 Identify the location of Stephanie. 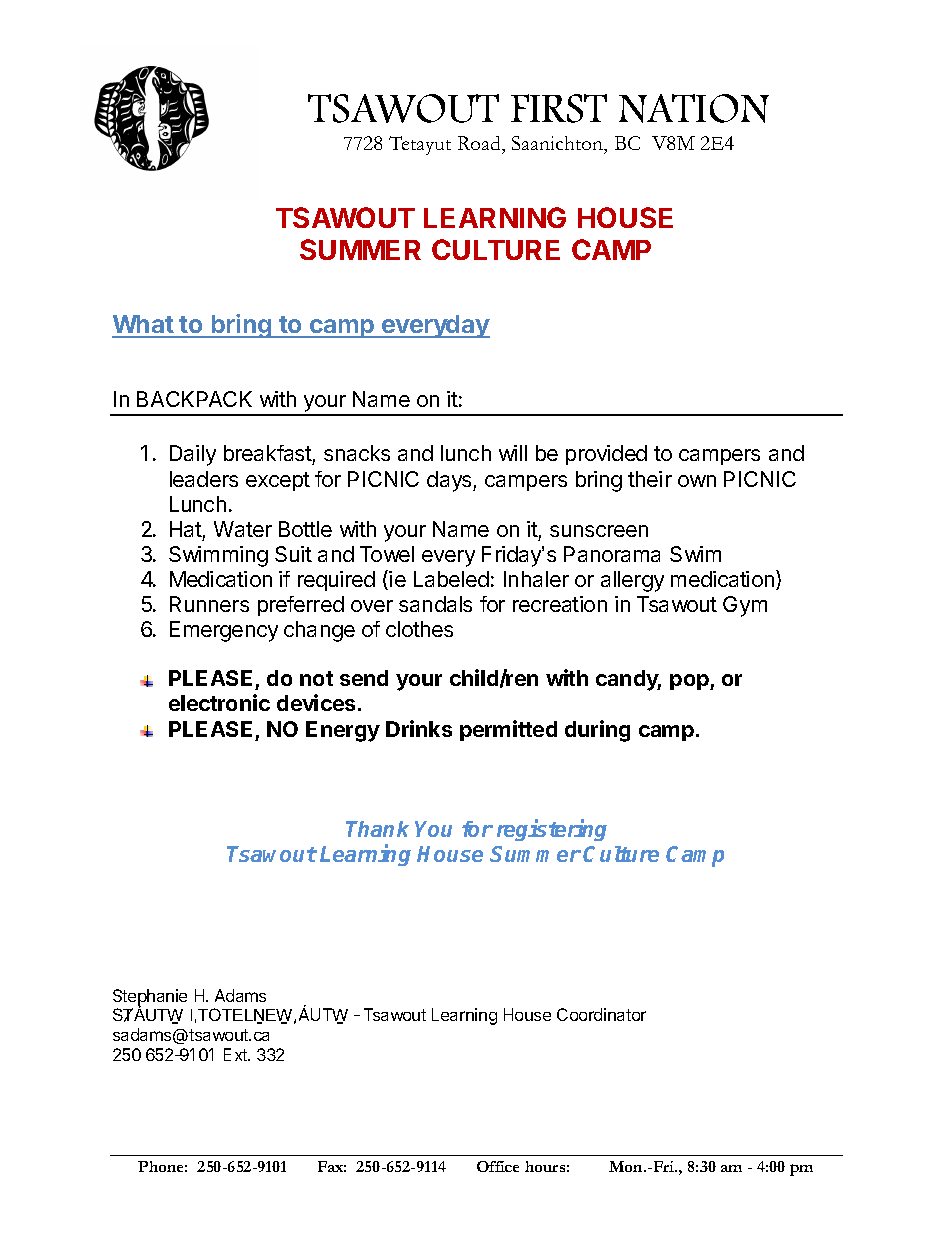
(150, 998).
